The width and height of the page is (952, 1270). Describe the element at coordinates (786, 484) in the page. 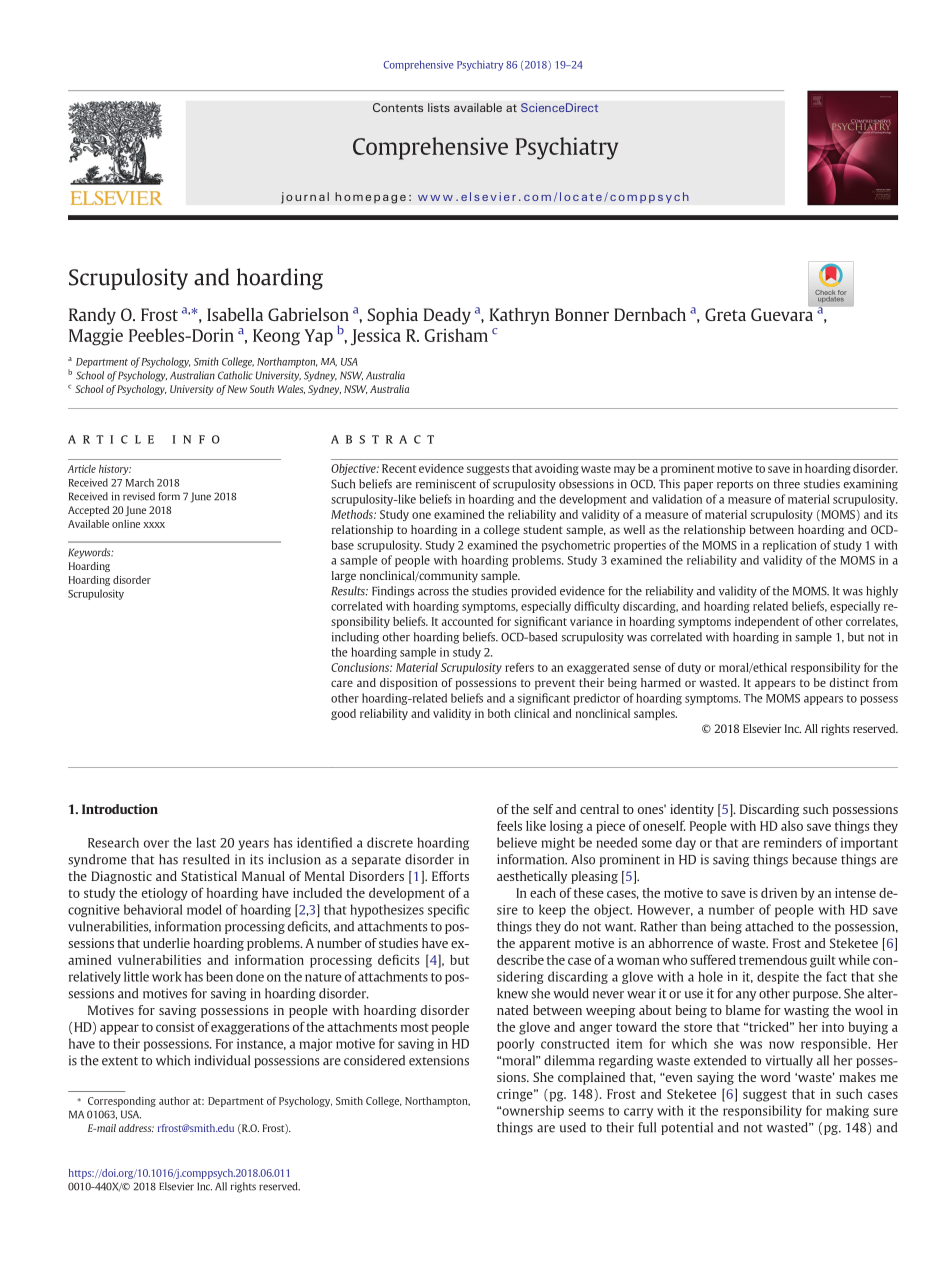

I see `three` at that location.
